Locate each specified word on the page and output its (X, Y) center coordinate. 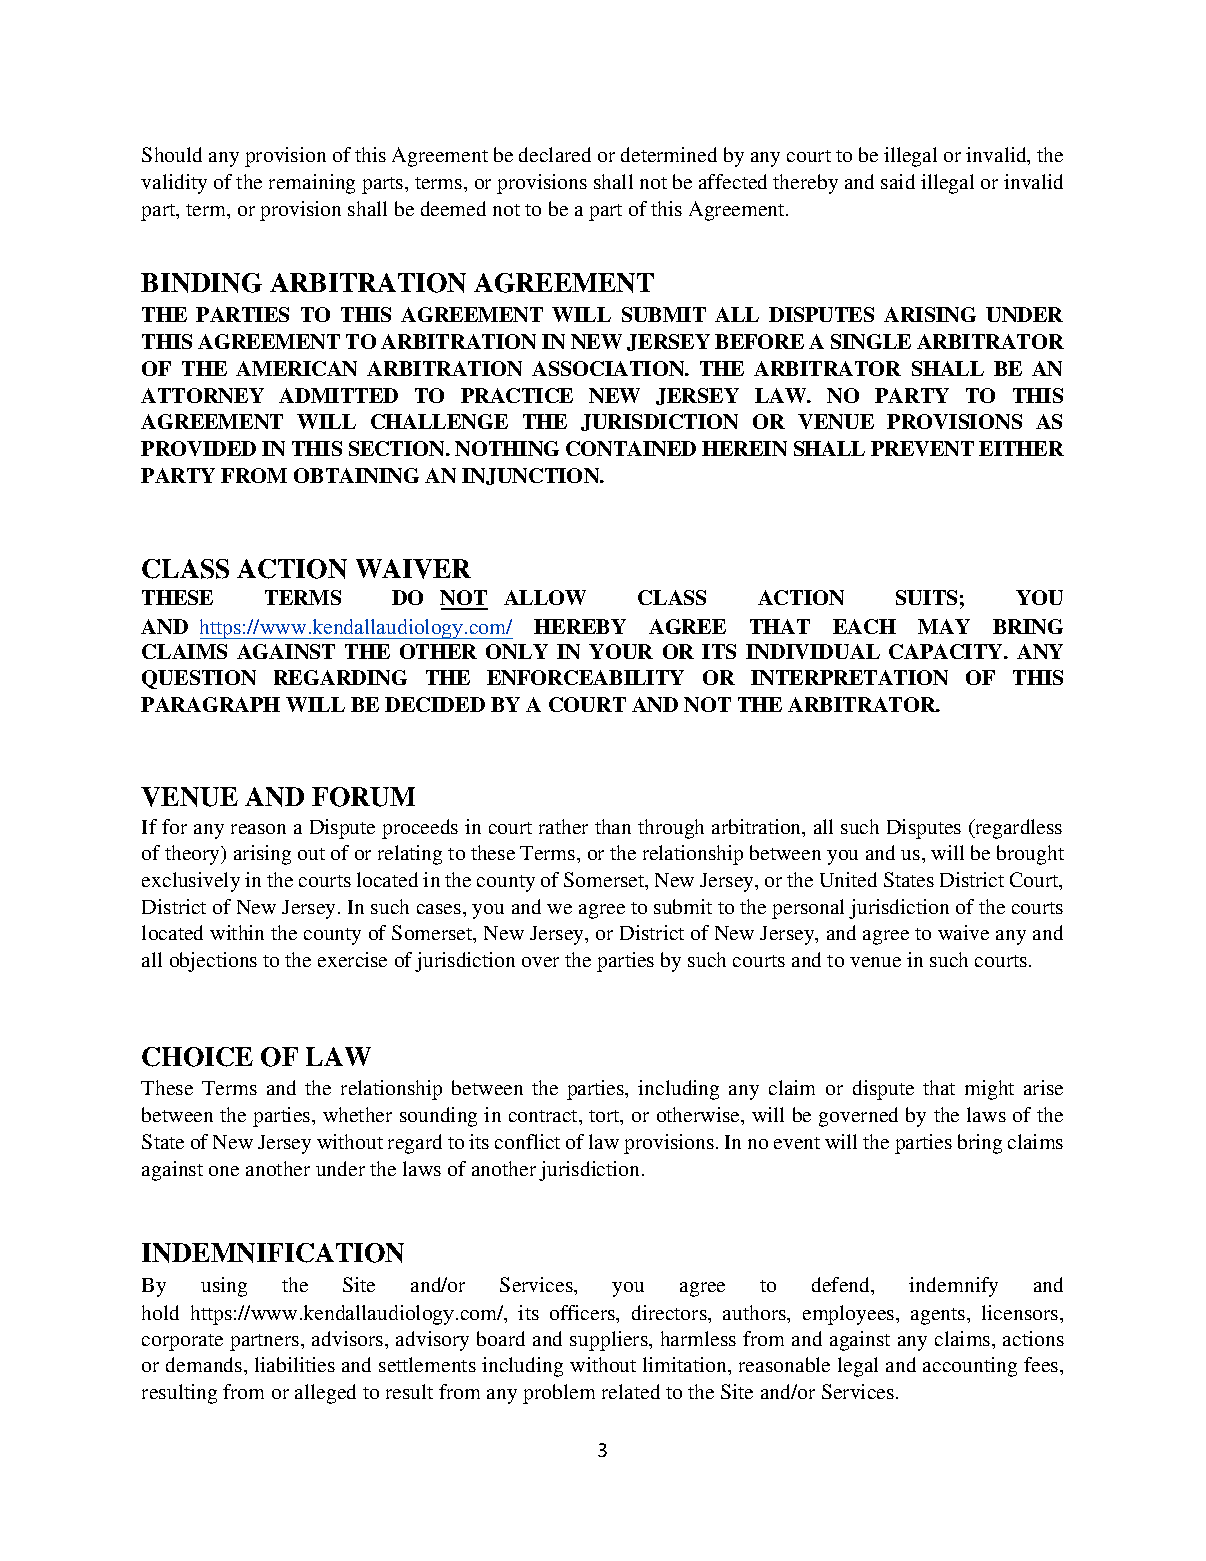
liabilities (295, 1364)
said (898, 181)
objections (213, 962)
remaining (312, 184)
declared (555, 154)
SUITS (926, 597)
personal (808, 909)
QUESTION (199, 679)
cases (440, 909)
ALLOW (545, 597)
